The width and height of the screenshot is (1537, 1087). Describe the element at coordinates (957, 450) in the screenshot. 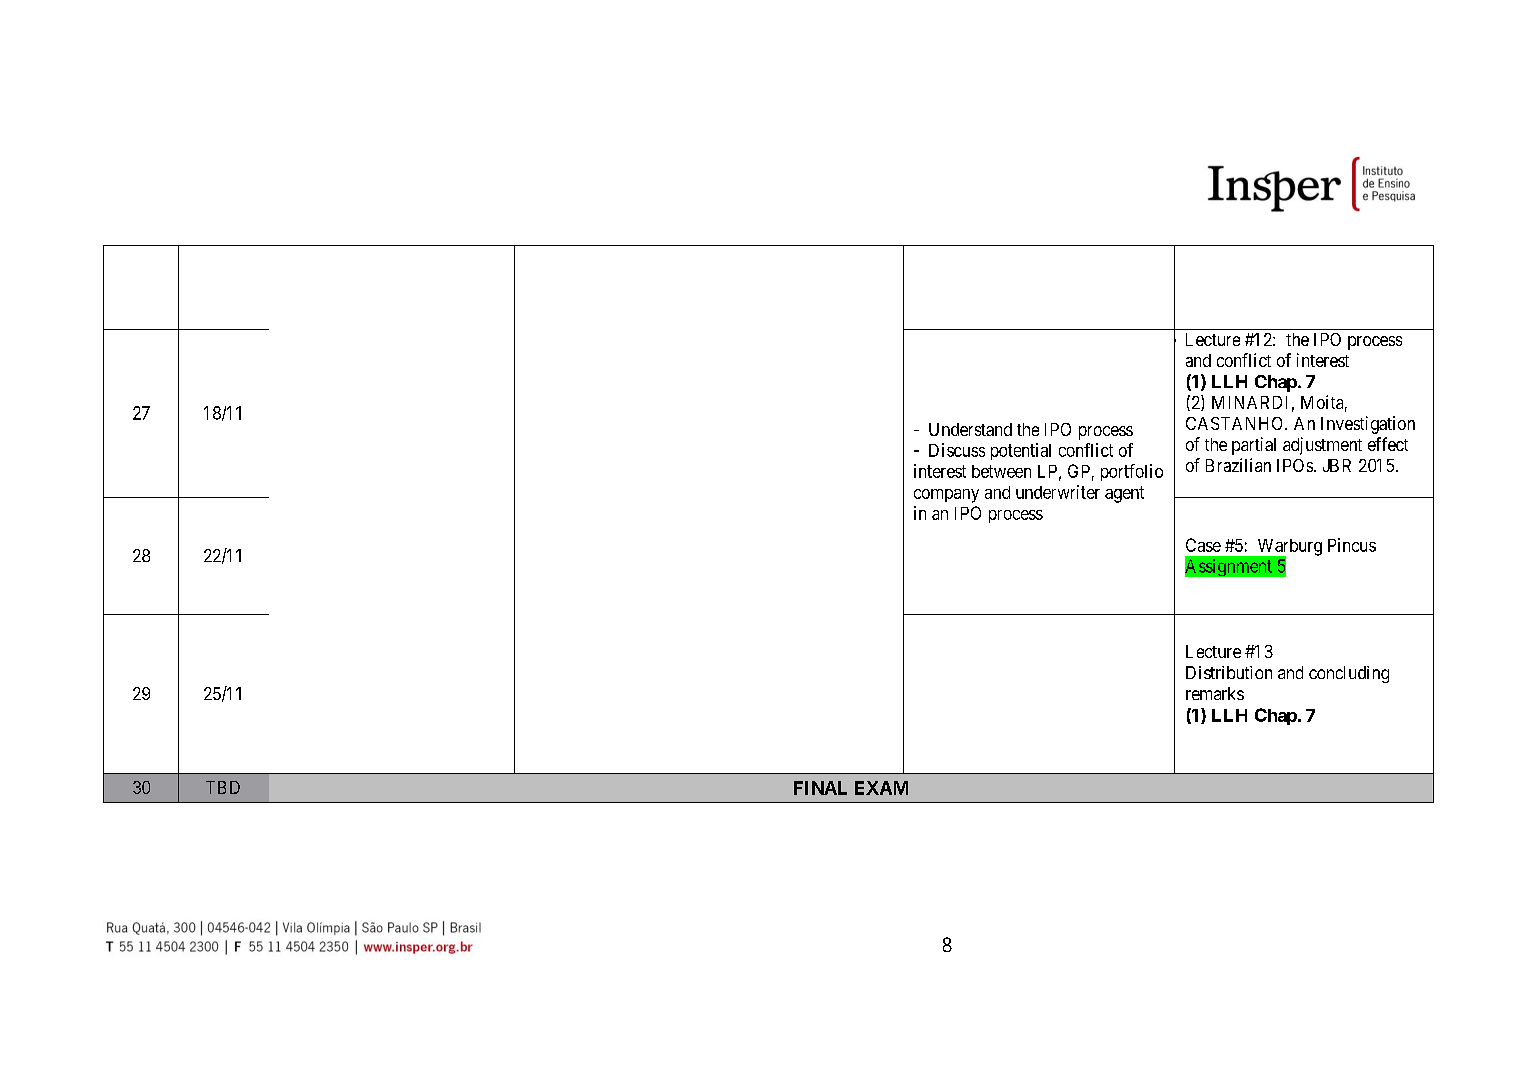

I see `Discuss` at that location.
